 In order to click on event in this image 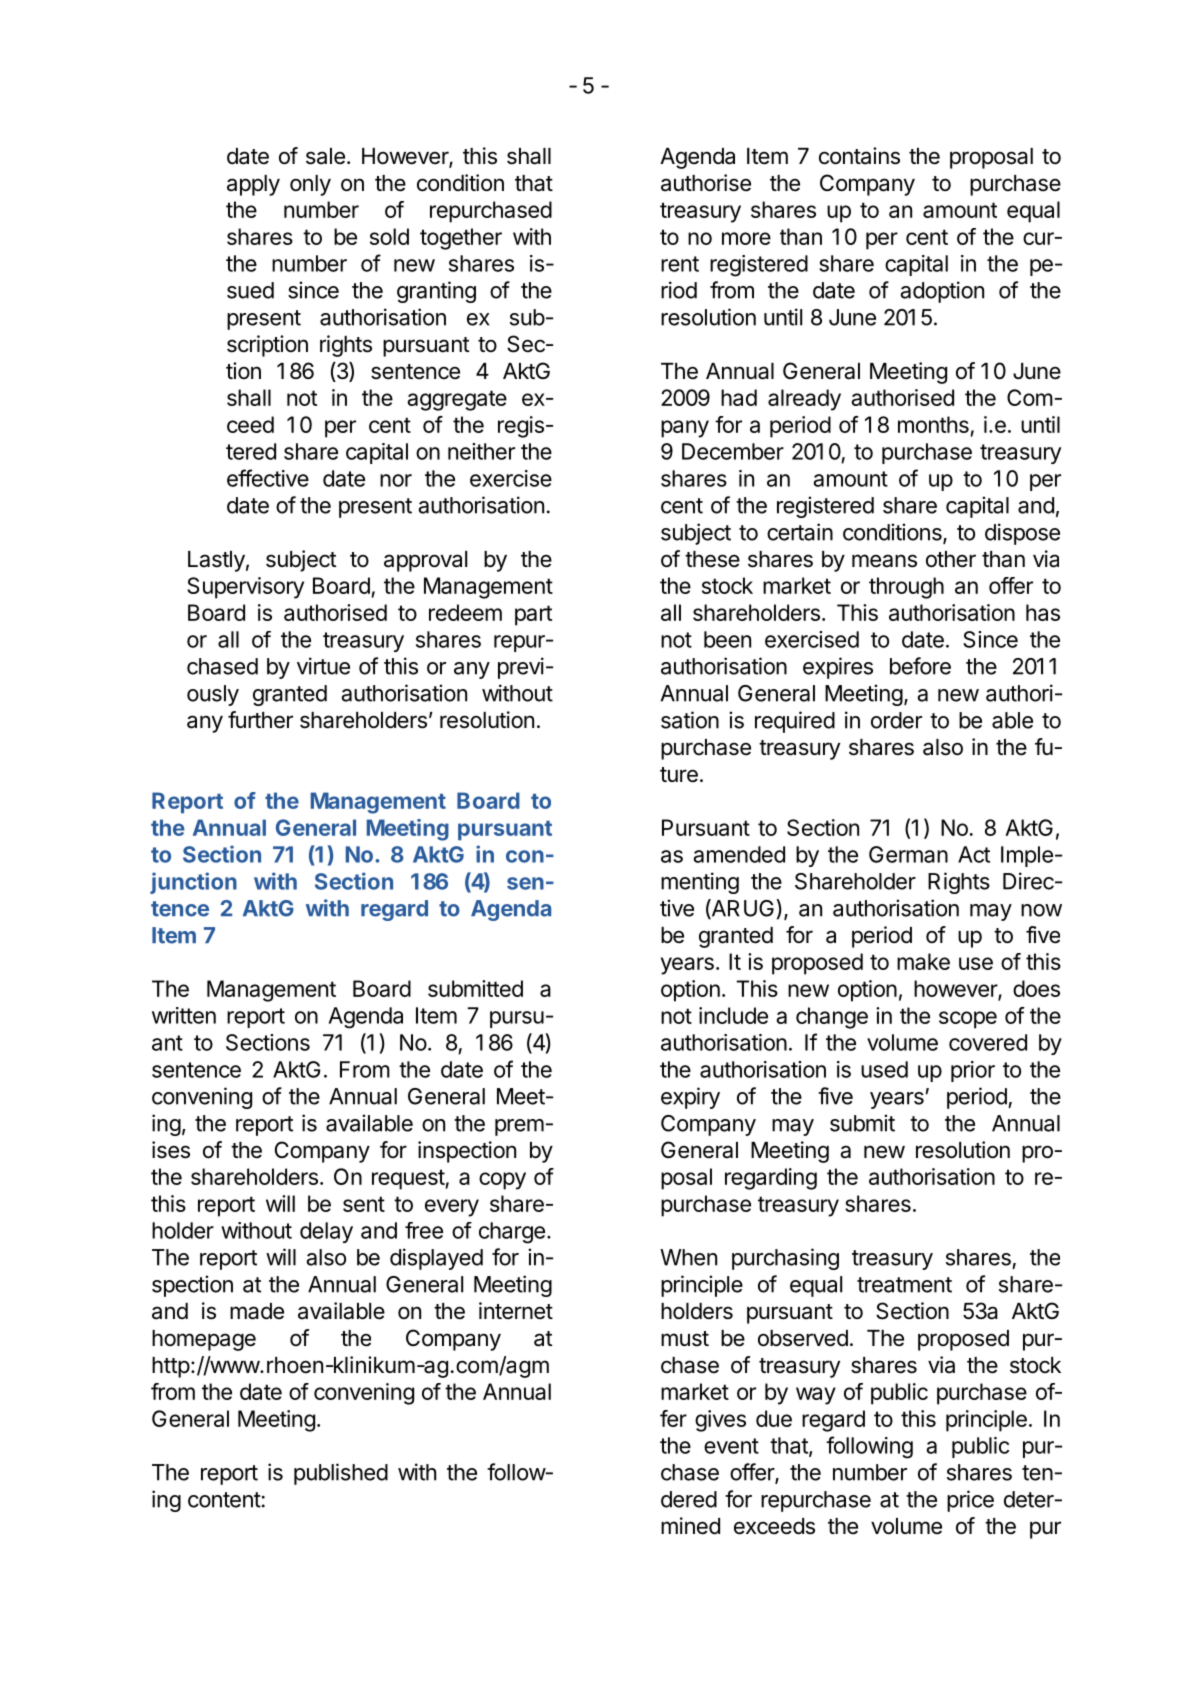, I will do `click(731, 1446)`.
